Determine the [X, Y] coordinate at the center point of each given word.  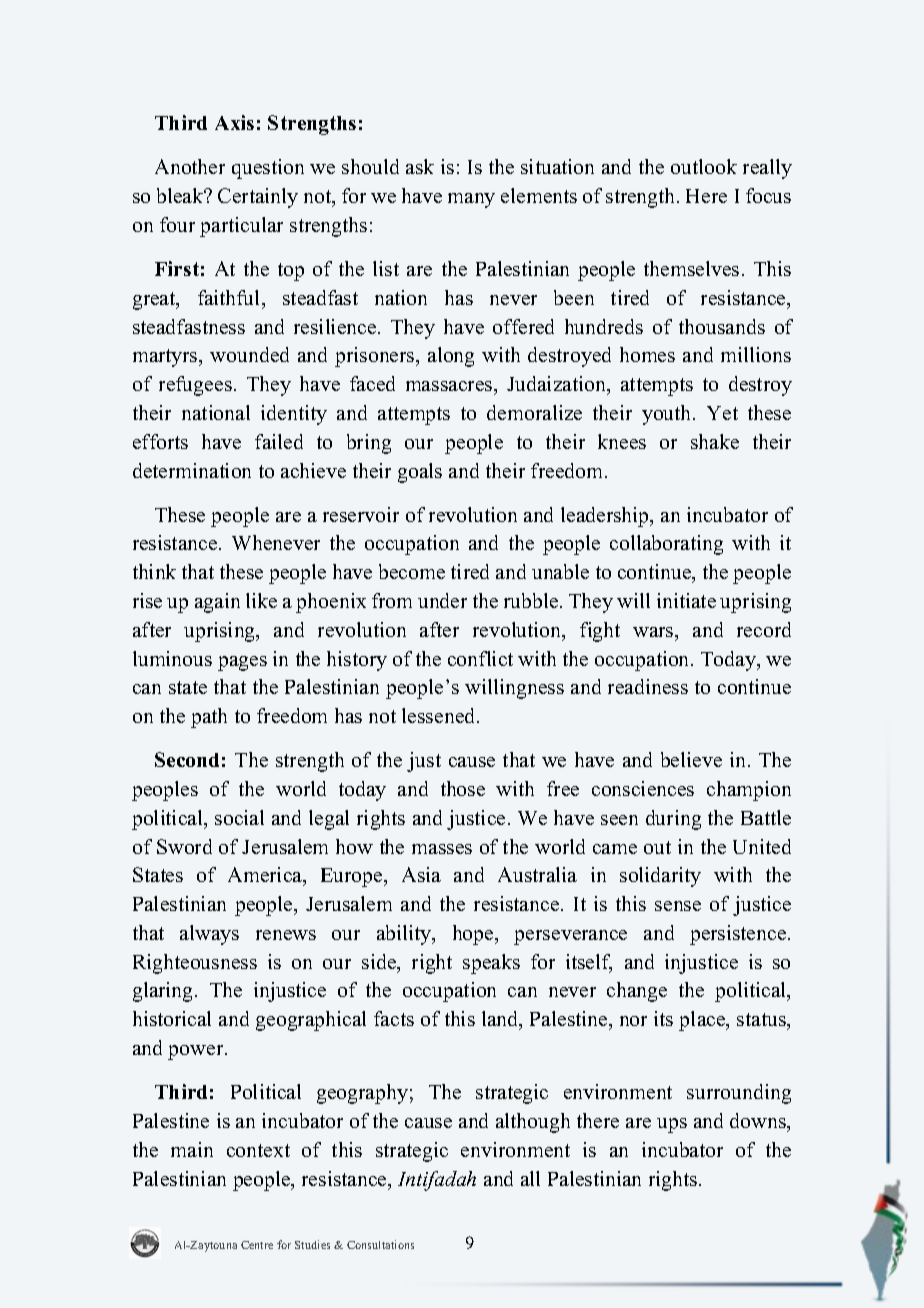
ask [420, 166]
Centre [257, 1245]
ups [672, 1125]
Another [190, 166]
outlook [704, 166]
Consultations [380, 1244]
